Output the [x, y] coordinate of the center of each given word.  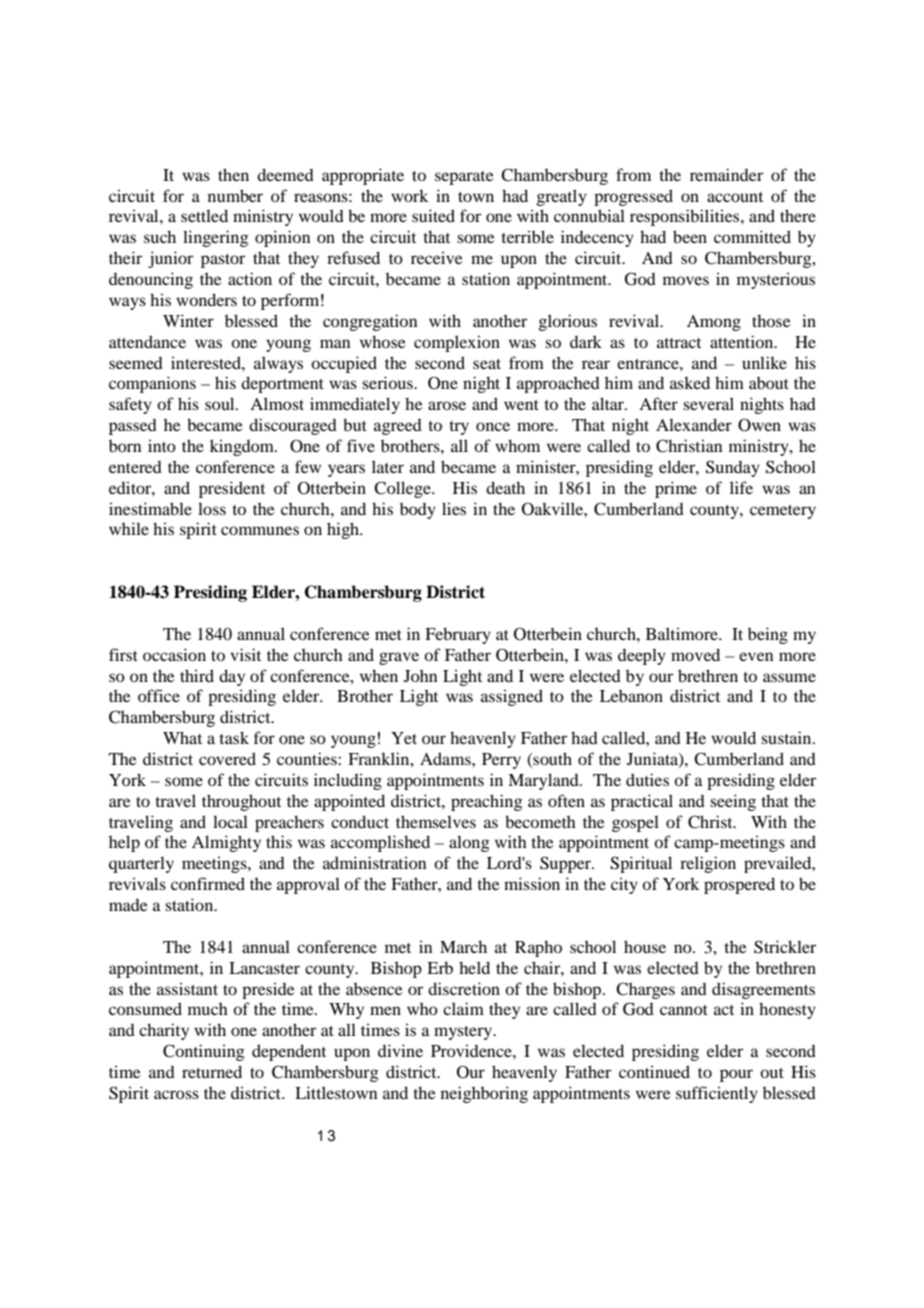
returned [212, 1071]
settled [204, 215]
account [735, 197]
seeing [733, 802]
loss [212, 508]
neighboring [484, 1094]
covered [227, 758]
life [741, 487]
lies [454, 508]
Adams [446, 758]
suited [433, 215]
